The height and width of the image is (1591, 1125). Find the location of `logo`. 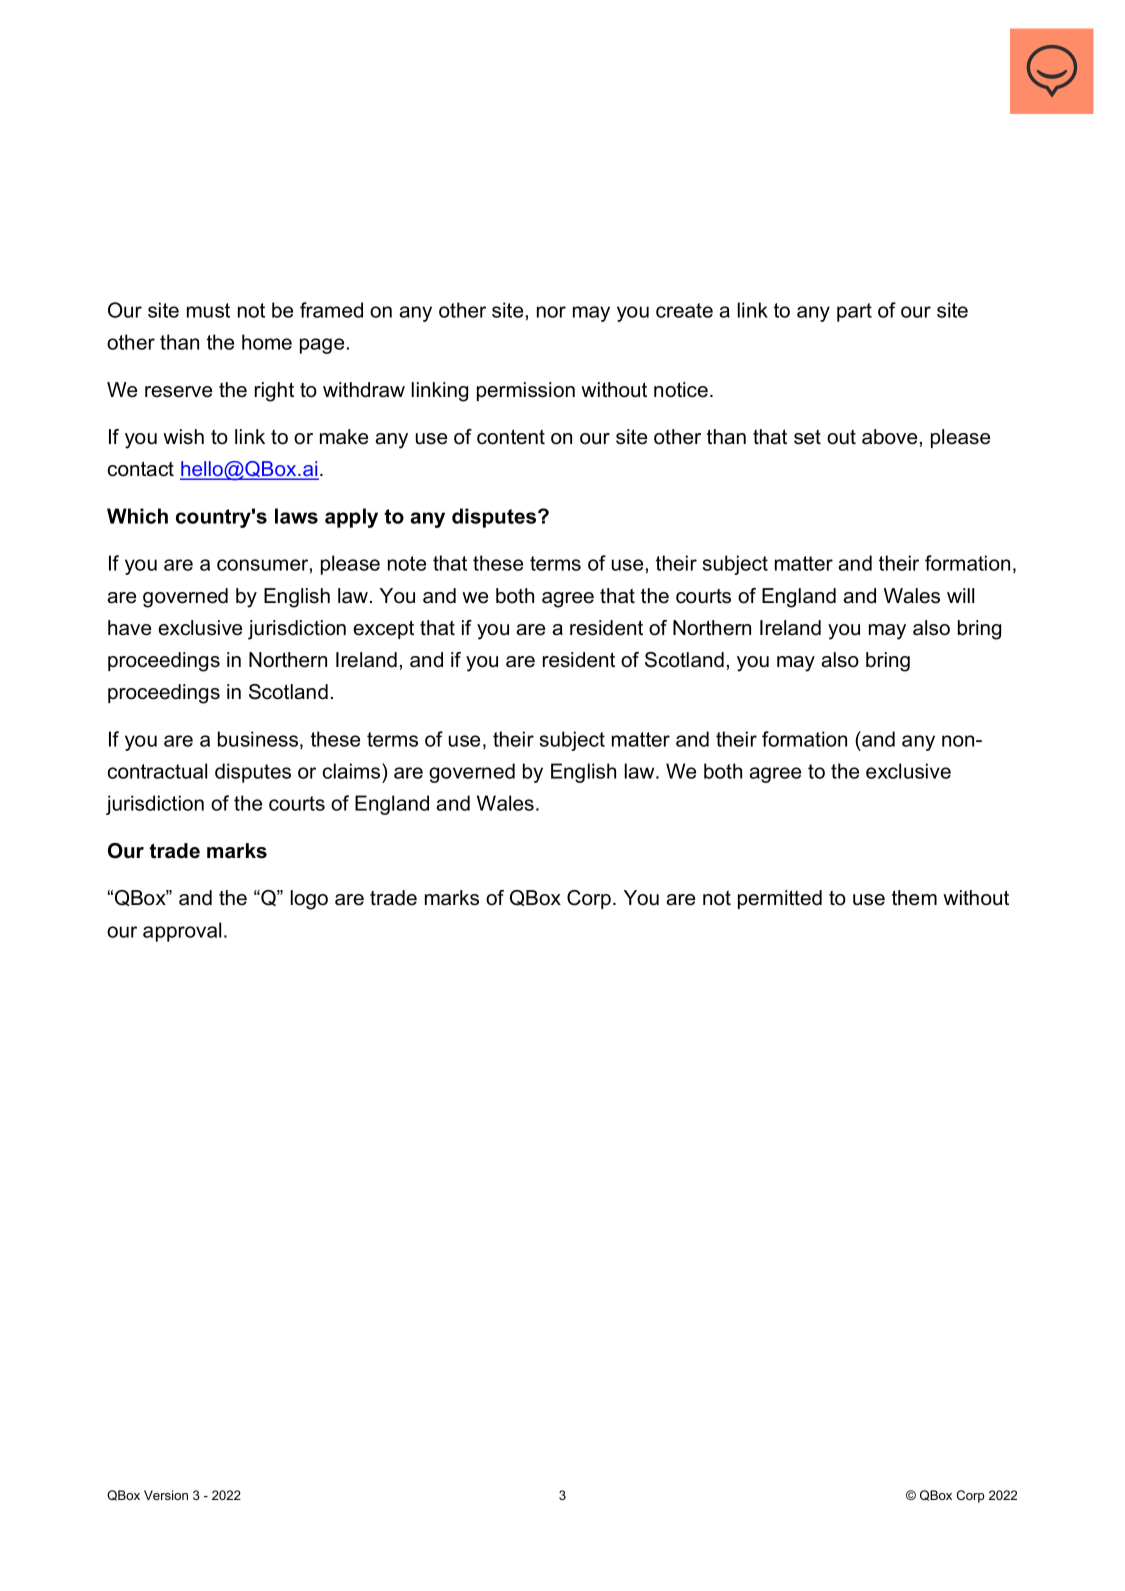

logo is located at coordinates (309, 900).
